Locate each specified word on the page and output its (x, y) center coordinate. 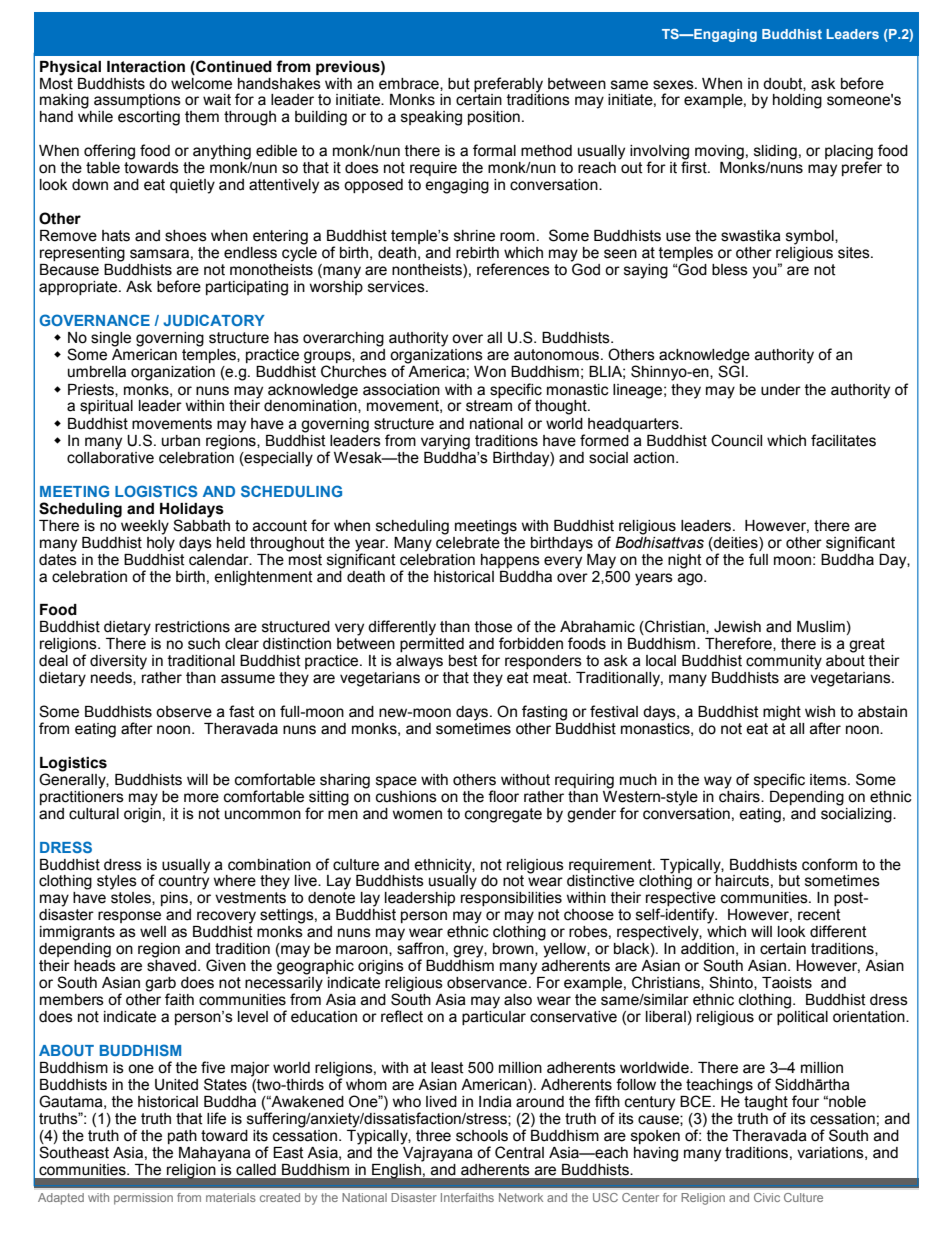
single (111, 339)
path (182, 1137)
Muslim (821, 627)
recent (819, 915)
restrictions (192, 627)
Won (490, 372)
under (781, 390)
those (493, 627)
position (494, 118)
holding (797, 101)
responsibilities (511, 899)
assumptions (137, 101)
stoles (132, 898)
